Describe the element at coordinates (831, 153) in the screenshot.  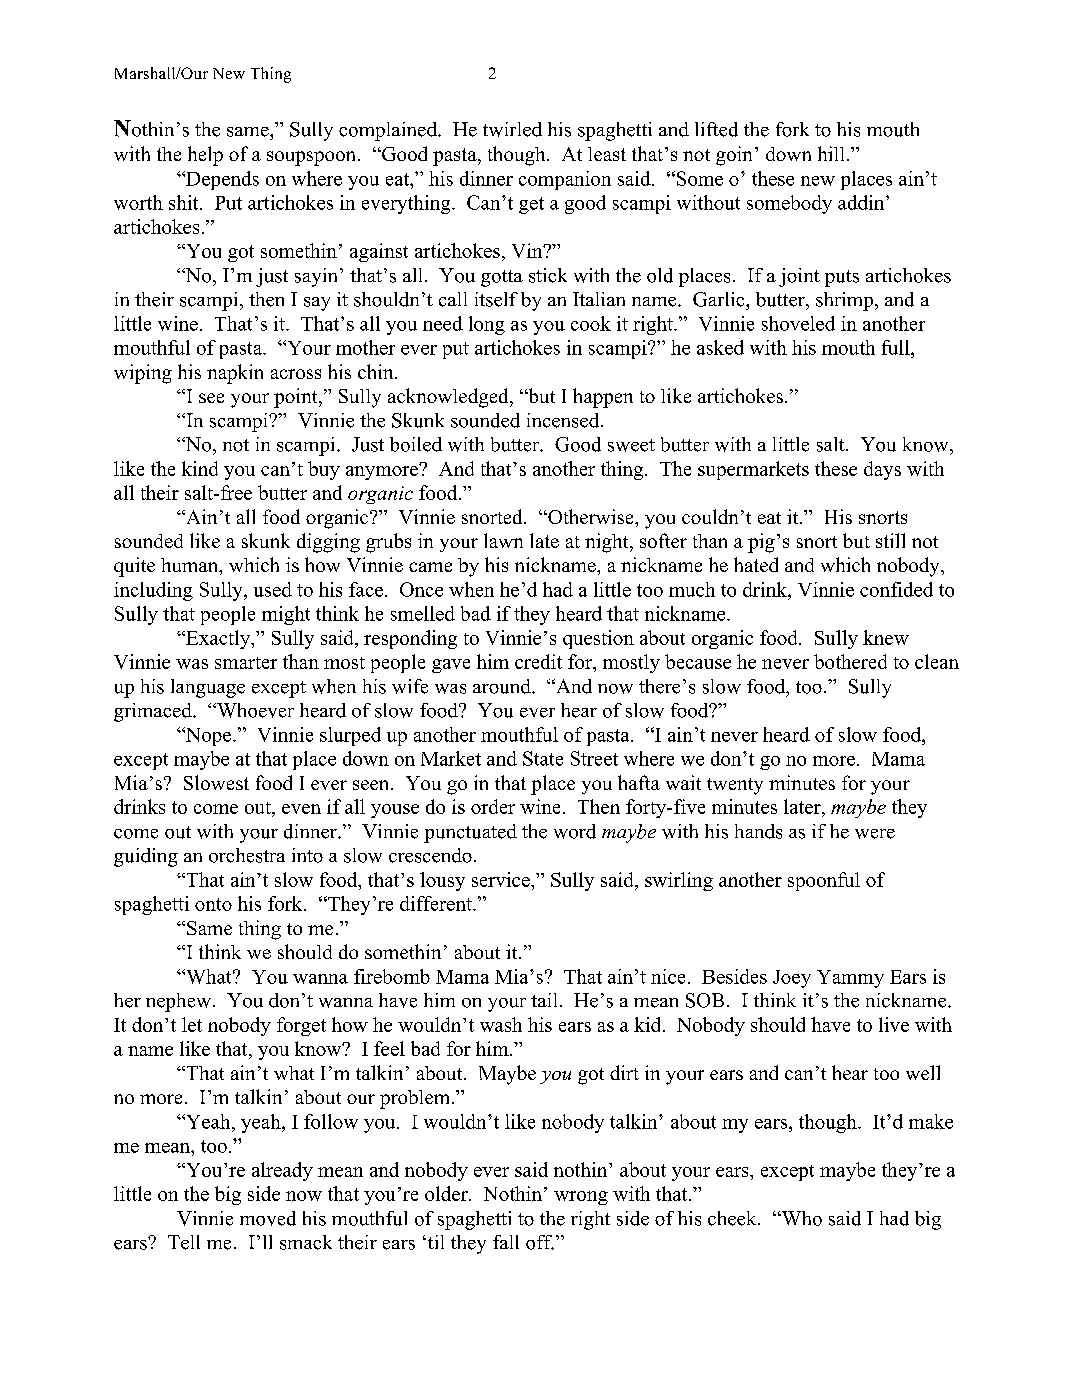
I see `hill` at that location.
